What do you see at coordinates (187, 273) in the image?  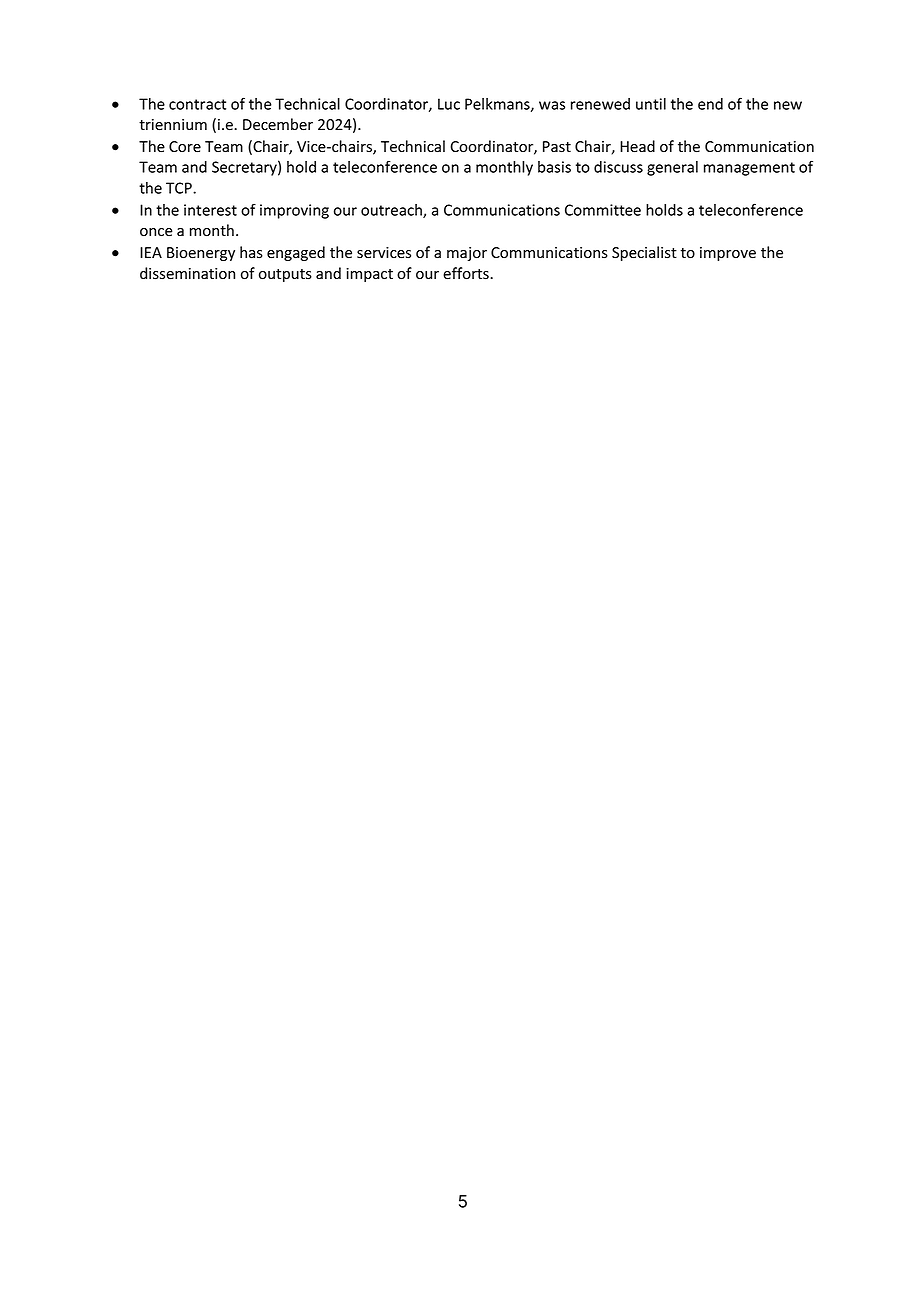 I see `dissemination` at bounding box center [187, 273].
